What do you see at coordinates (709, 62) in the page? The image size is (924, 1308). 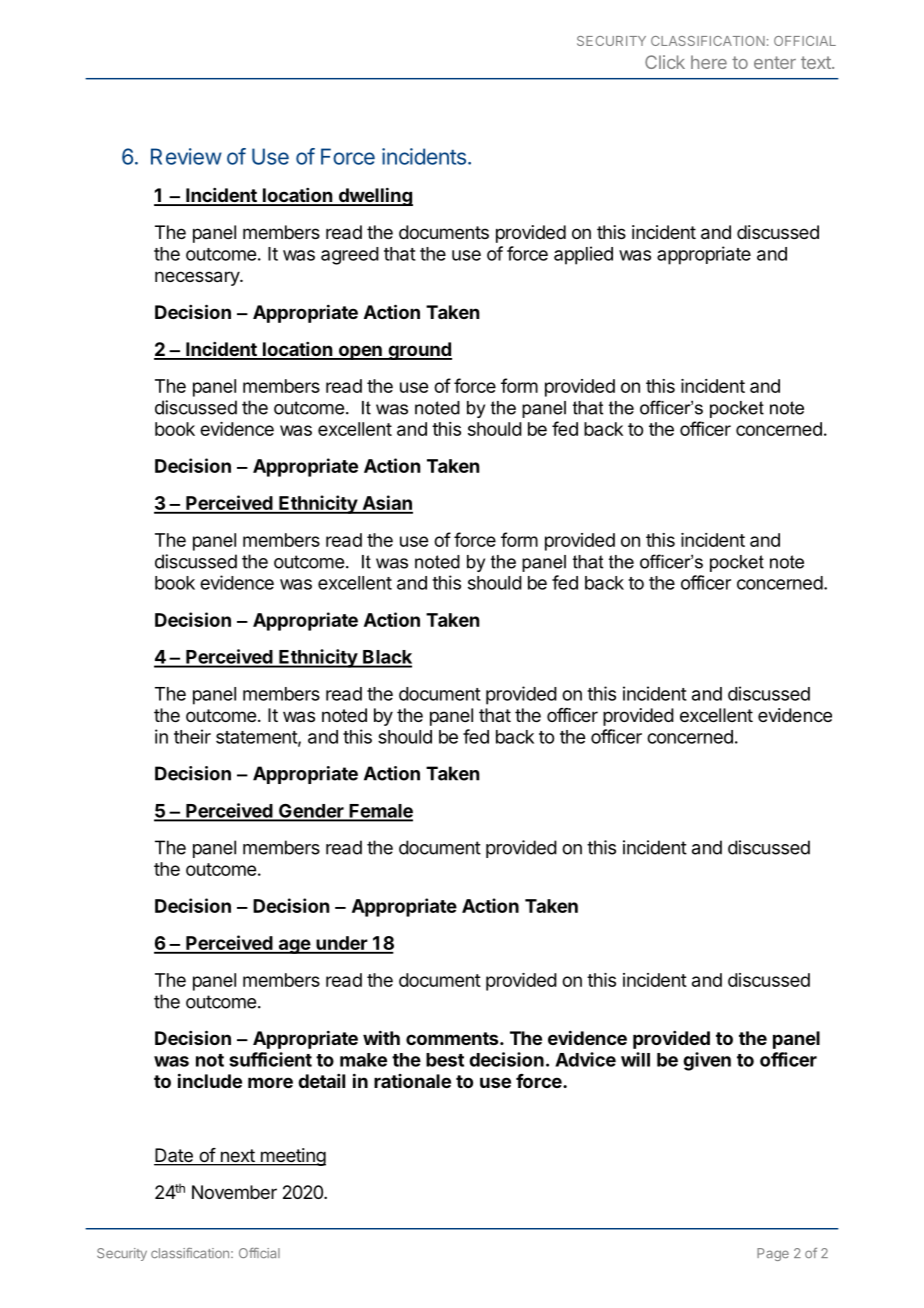 I see `here` at bounding box center [709, 62].
